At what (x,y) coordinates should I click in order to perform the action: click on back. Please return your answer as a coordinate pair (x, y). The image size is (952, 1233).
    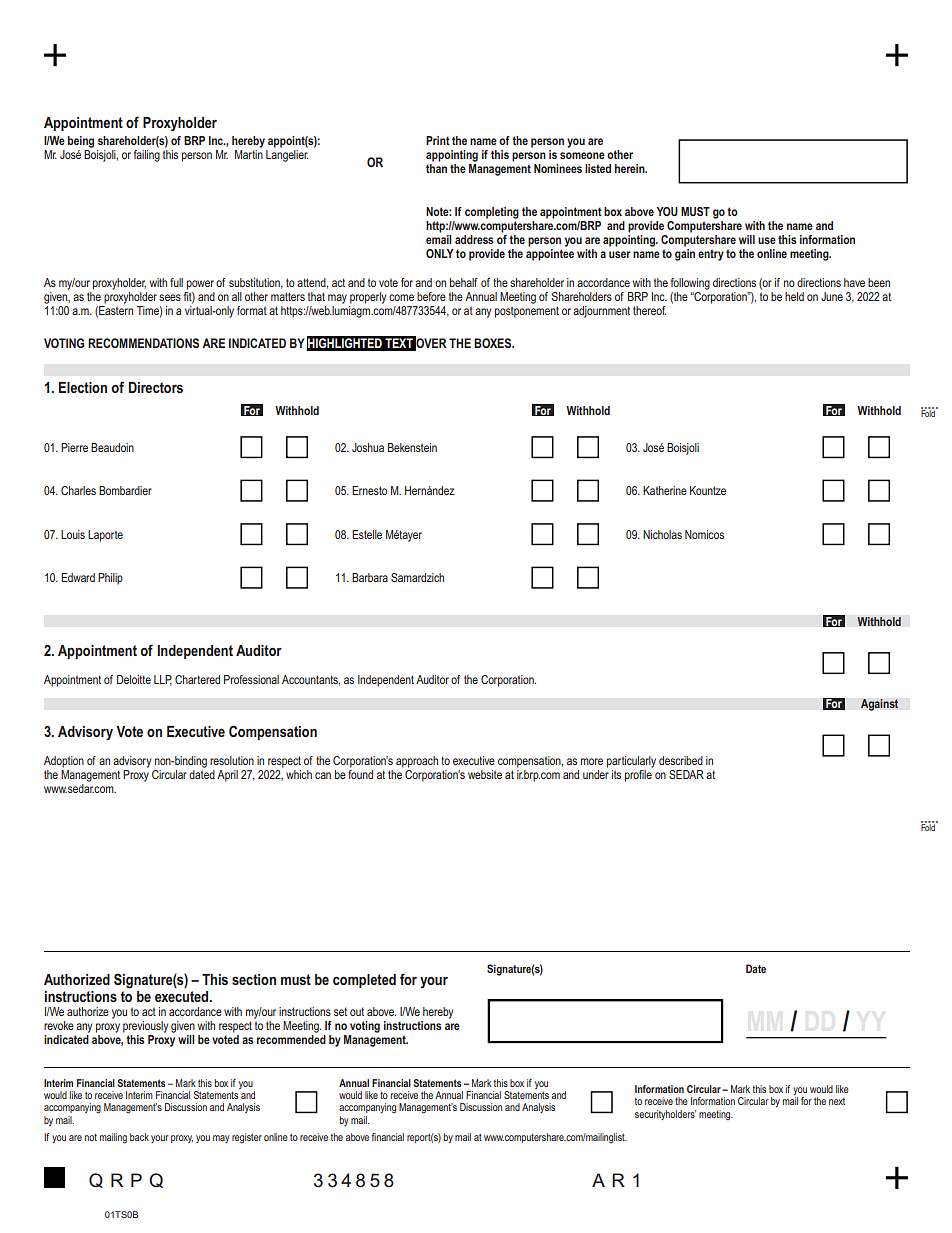
    Looking at the image, I should click on (139, 1137).
